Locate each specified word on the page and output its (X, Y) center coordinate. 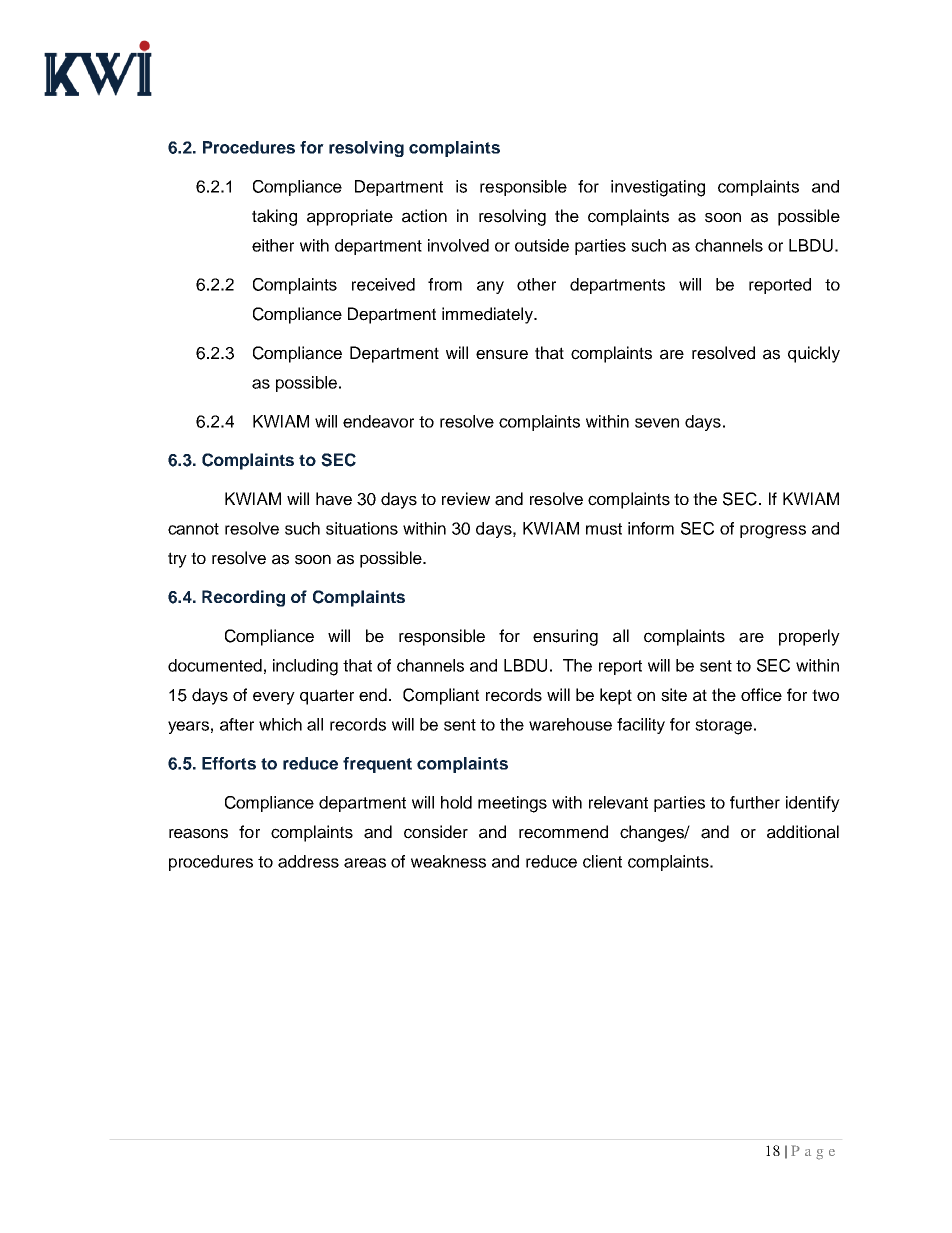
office (761, 695)
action (424, 216)
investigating (658, 188)
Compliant (441, 696)
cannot (193, 529)
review (466, 499)
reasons (198, 833)
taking (274, 217)
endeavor (378, 421)
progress (773, 532)
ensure (502, 354)
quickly (814, 354)
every (274, 698)
